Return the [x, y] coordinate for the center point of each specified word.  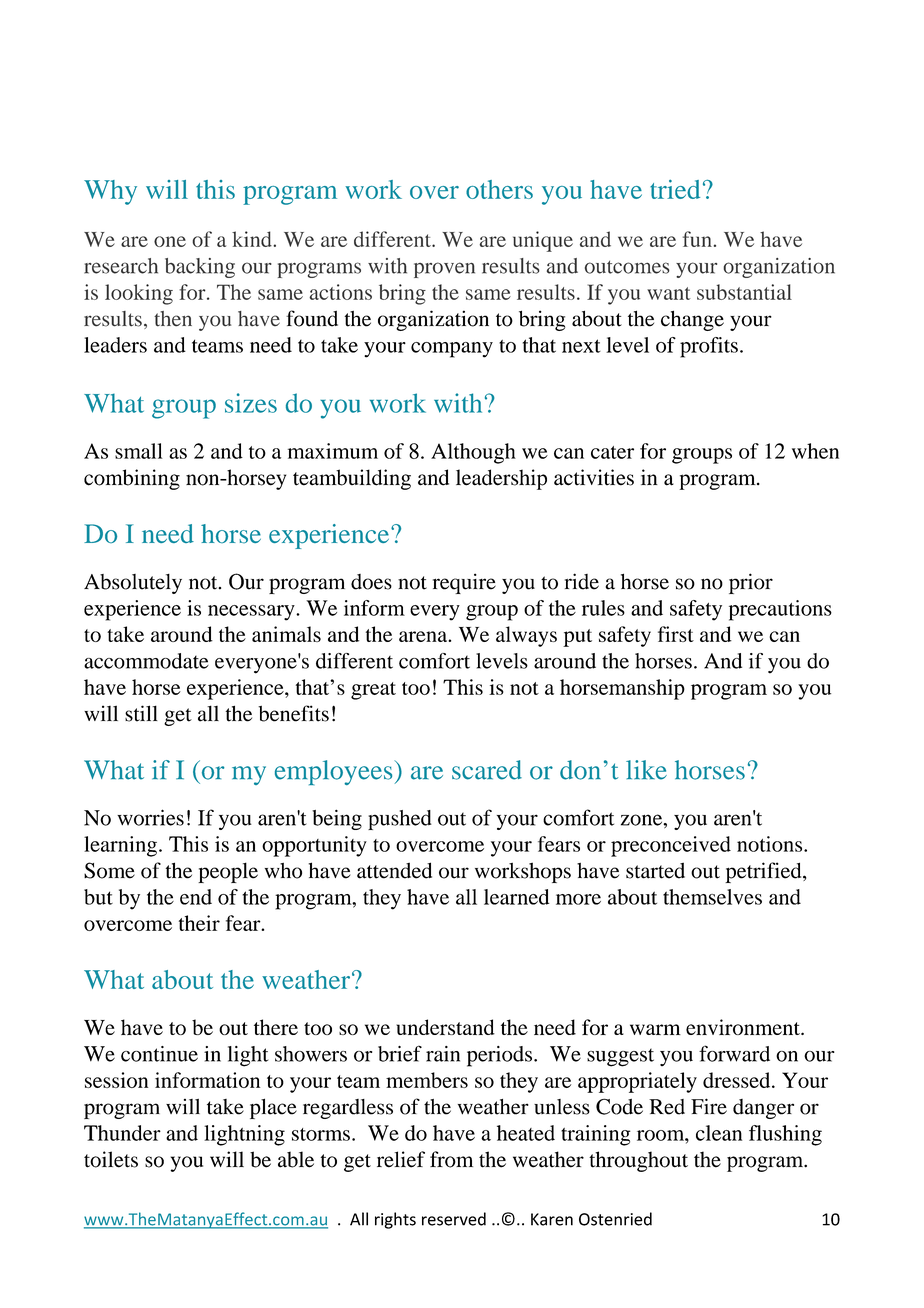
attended [394, 870]
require [464, 583]
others [499, 189]
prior [751, 583]
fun [697, 239]
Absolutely [133, 584]
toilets [111, 1159]
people [228, 872]
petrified [764, 872]
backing [200, 268]
